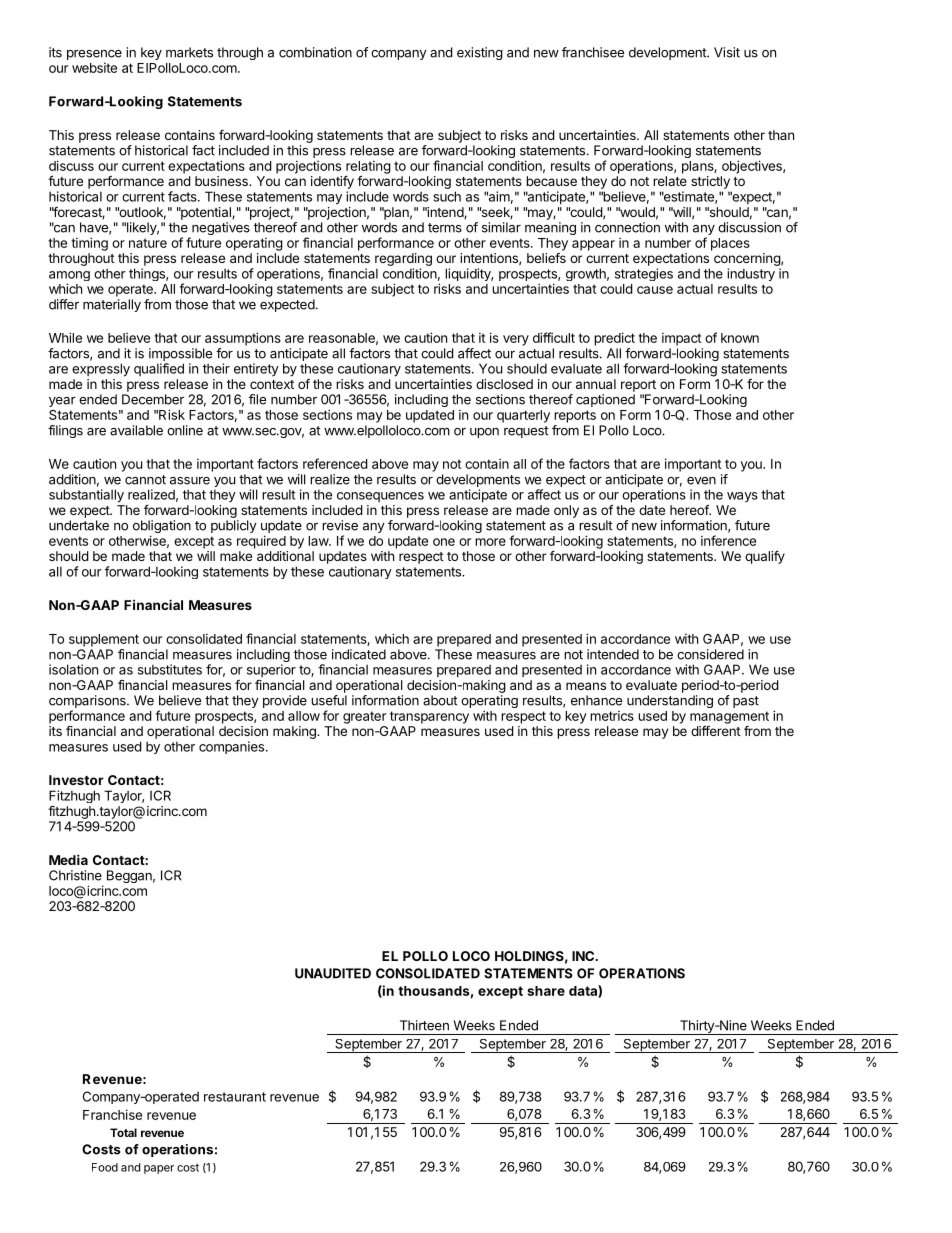  What do you see at coordinates (727, 52) in the page?
I see `Visit` at bounding box center [727, 52].
